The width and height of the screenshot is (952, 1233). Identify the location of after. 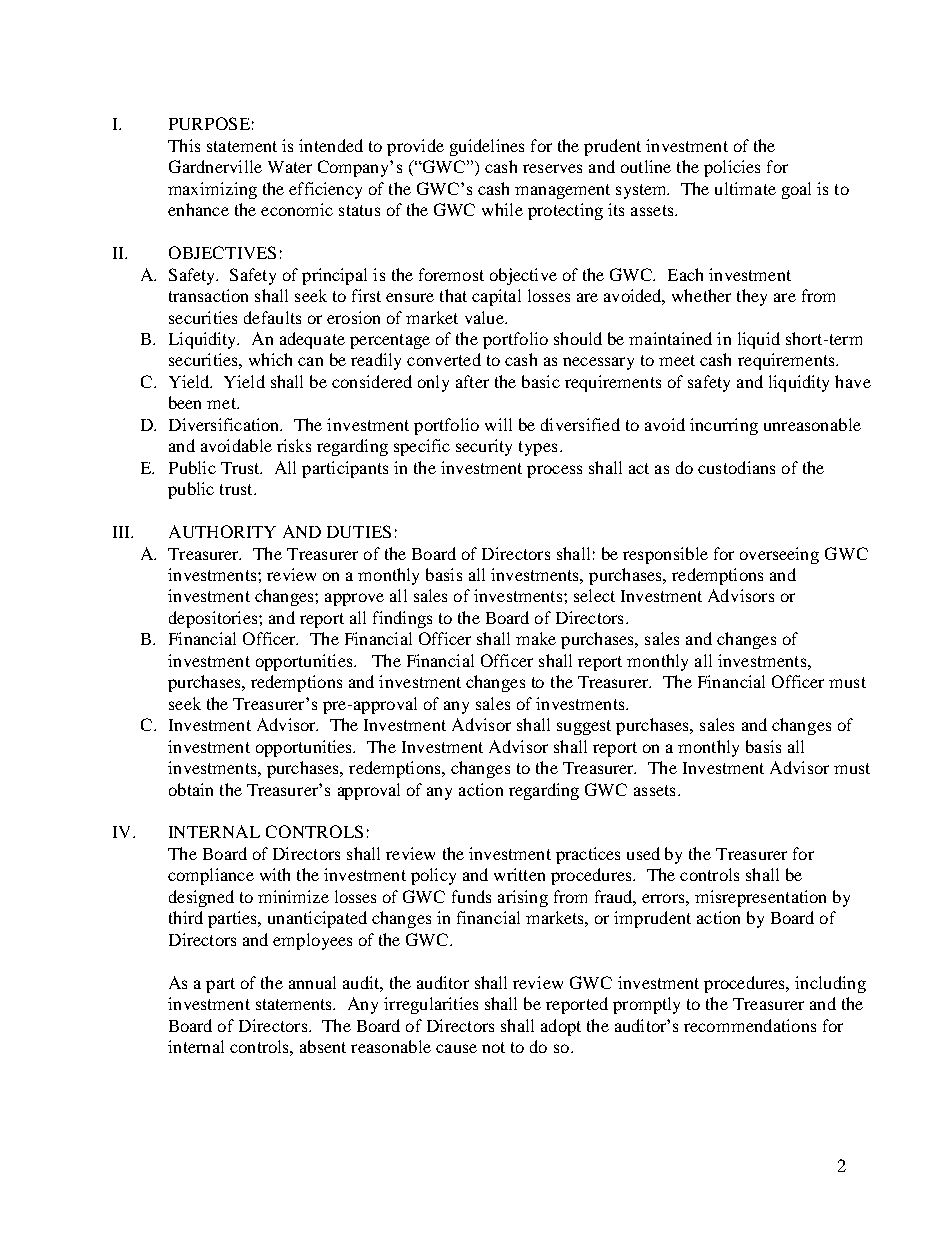
(472, 381).
